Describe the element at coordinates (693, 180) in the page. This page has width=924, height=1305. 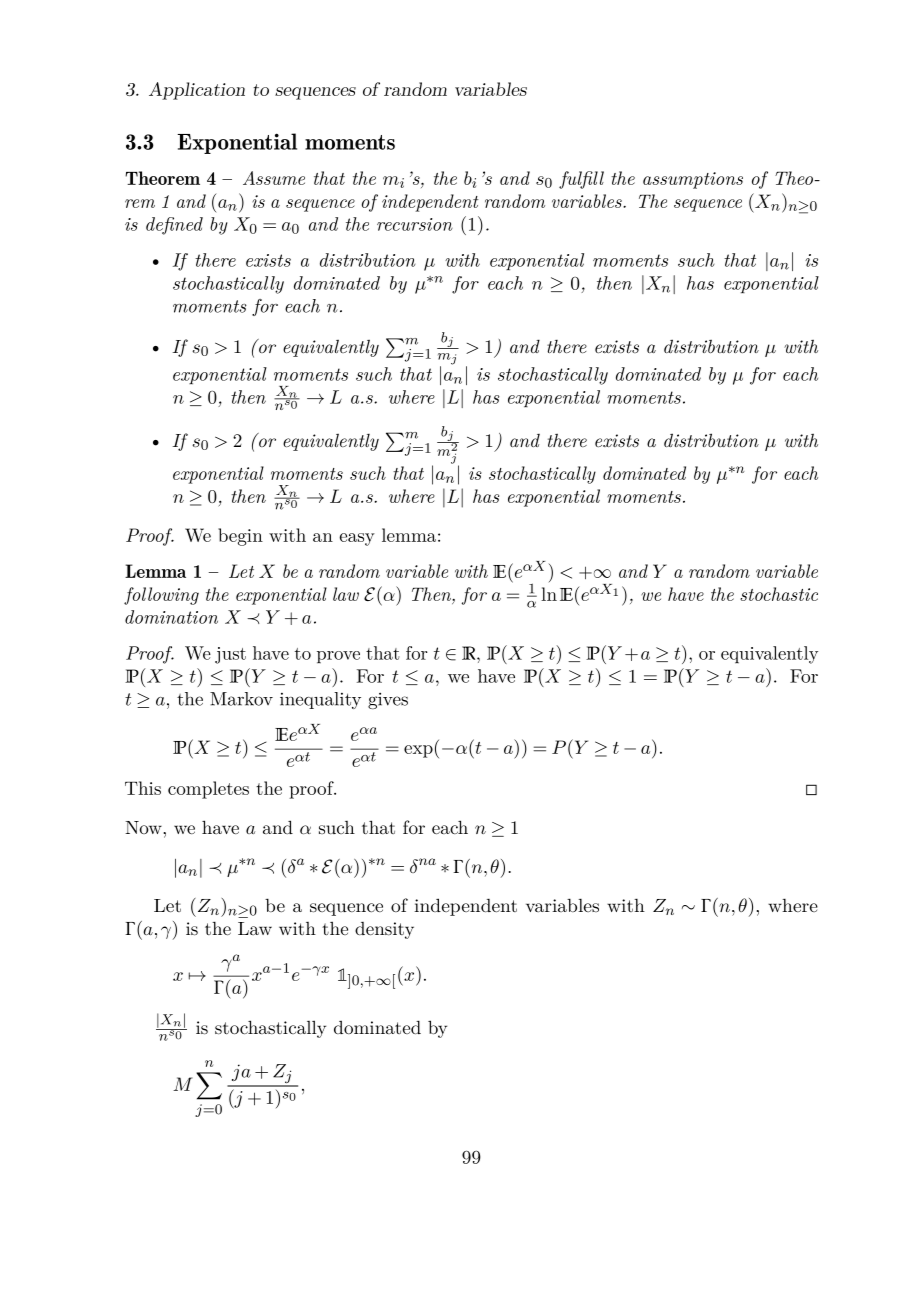
I see `assumptions` at that location.
